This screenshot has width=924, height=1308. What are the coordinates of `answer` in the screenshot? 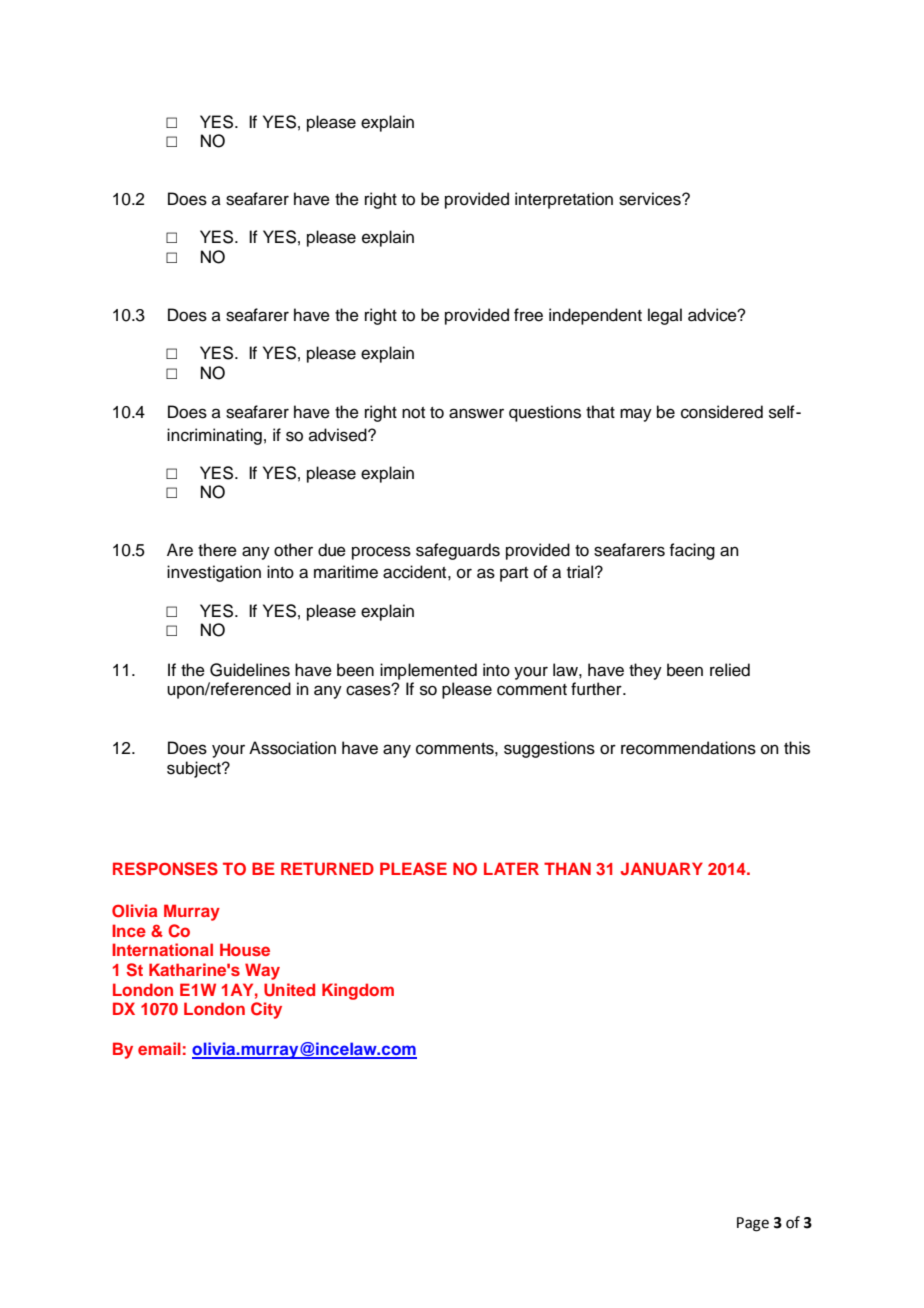 It's located at (476, 413).
